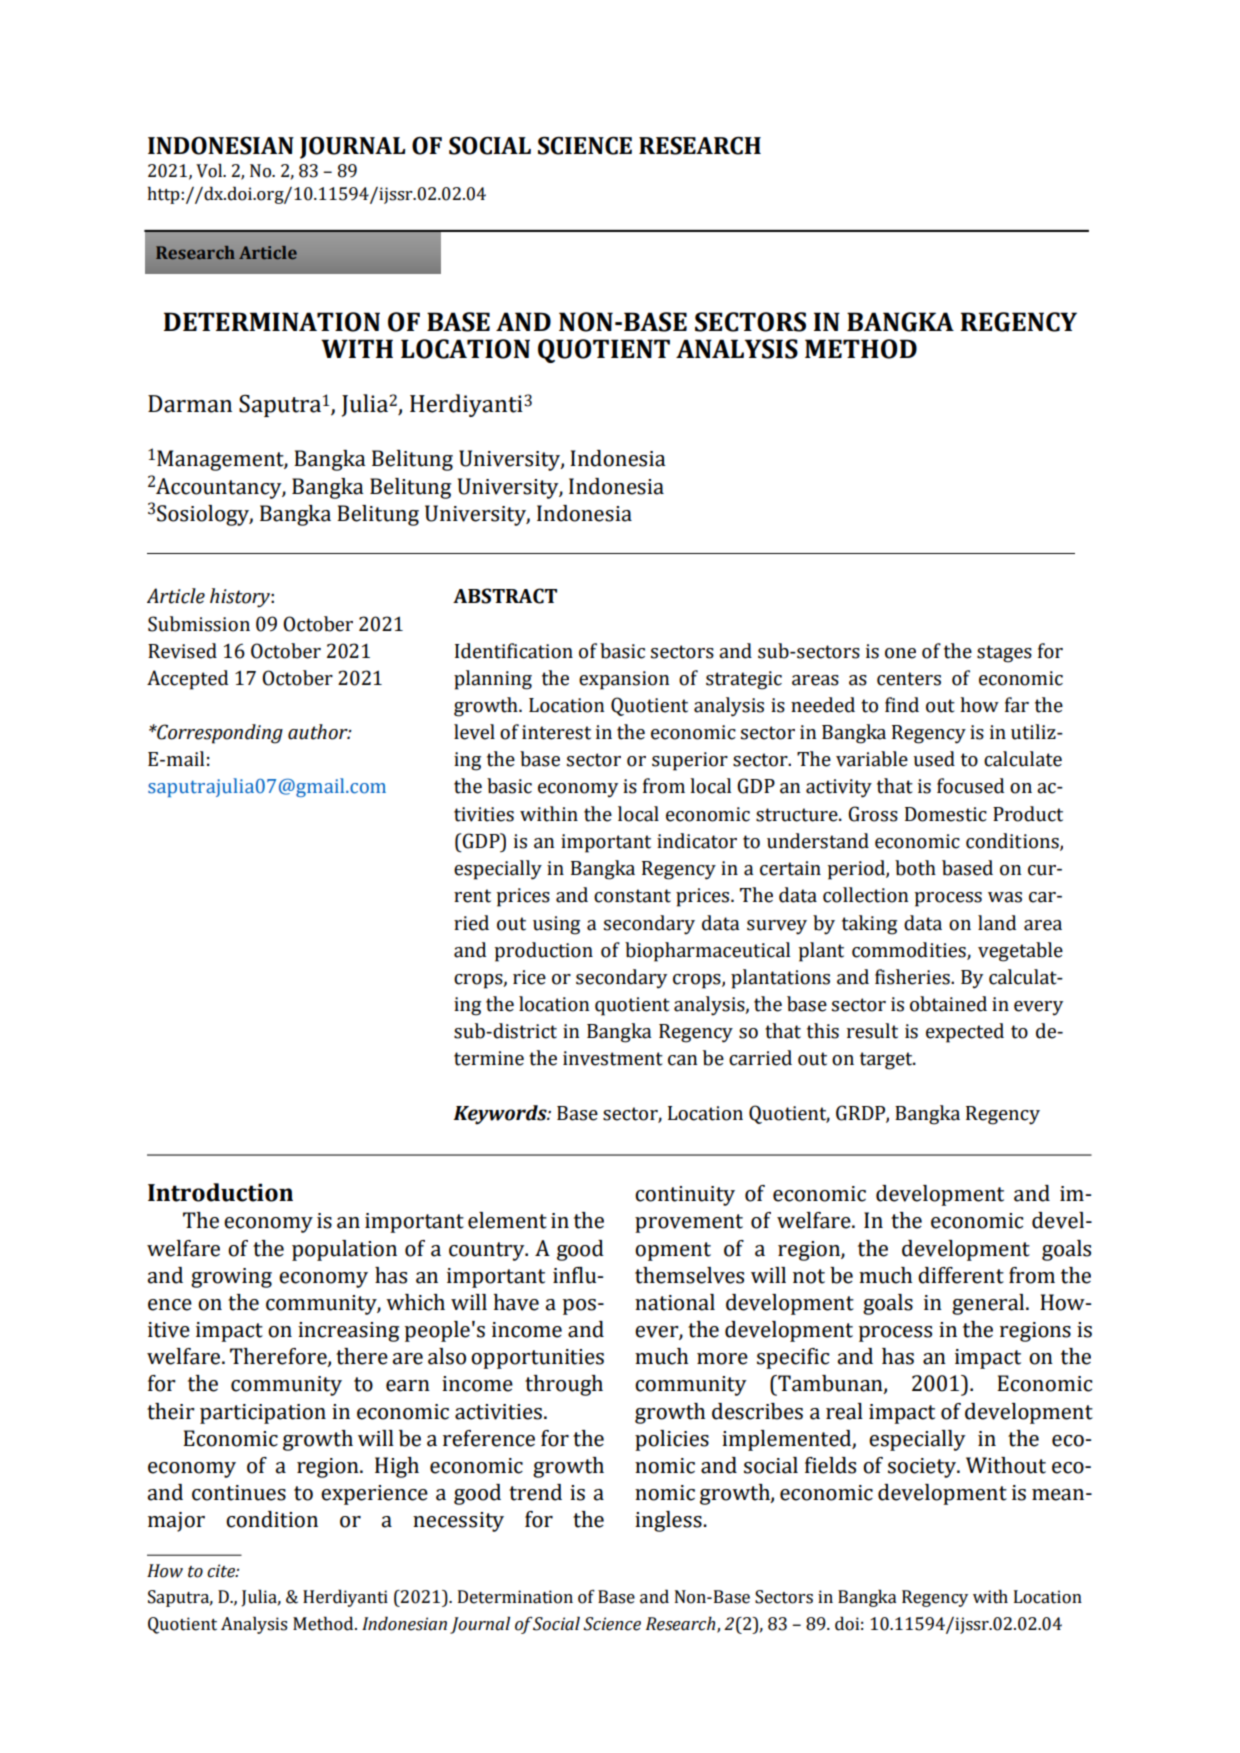 Image resolution: width=1240 pixels, height=1753 pixels. Describe the element at coordinates (505, 596) in the page. I see `ABSTRACT` at that location.
